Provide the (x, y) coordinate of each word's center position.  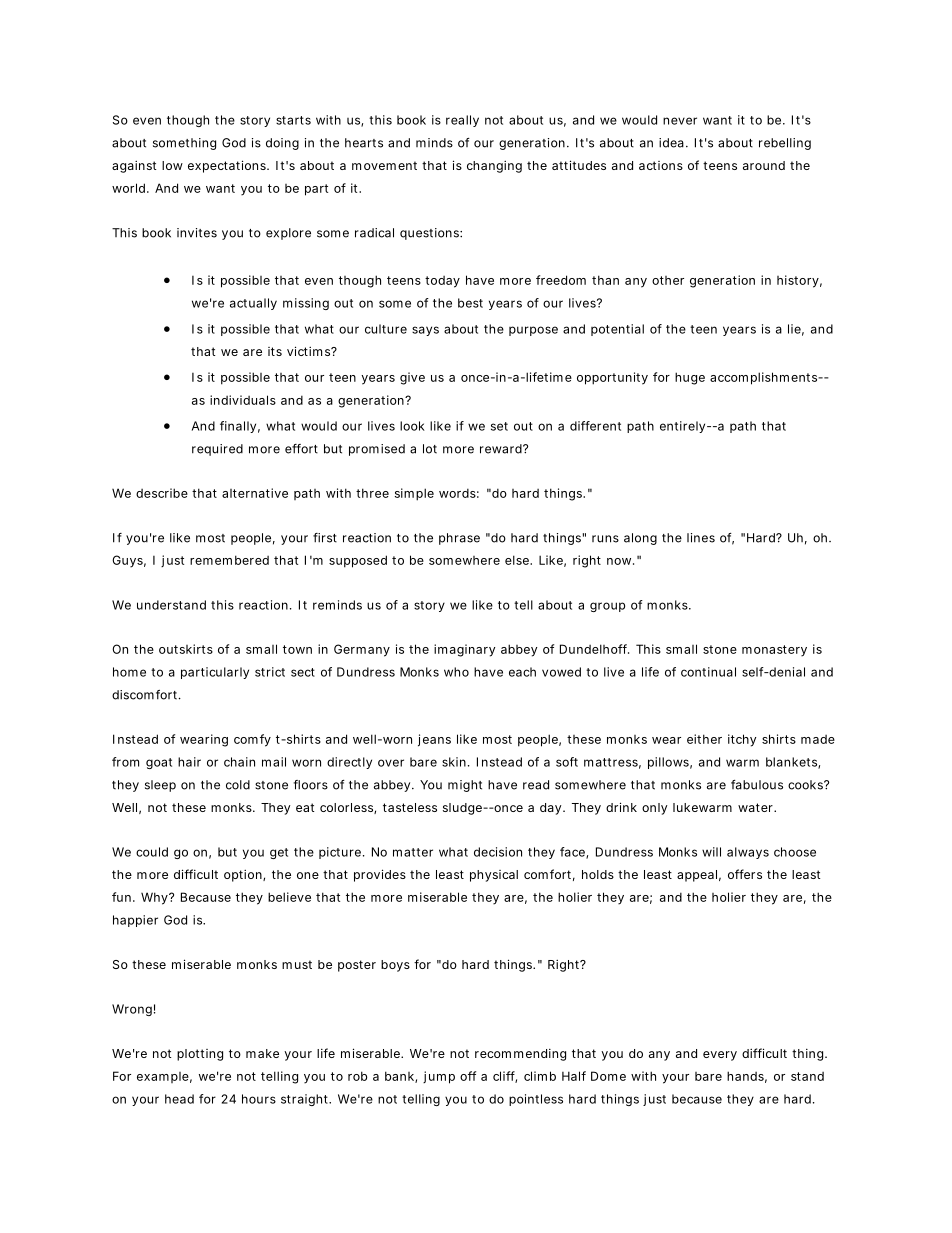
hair (189, 762)
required (217, 450)
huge (690, 378)
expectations (228, 166)
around (764, 165)
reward (502, 449)
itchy (742, 740)
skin (454, 762)
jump (439, 1077)
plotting (200, 1055)
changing (494, 166)
